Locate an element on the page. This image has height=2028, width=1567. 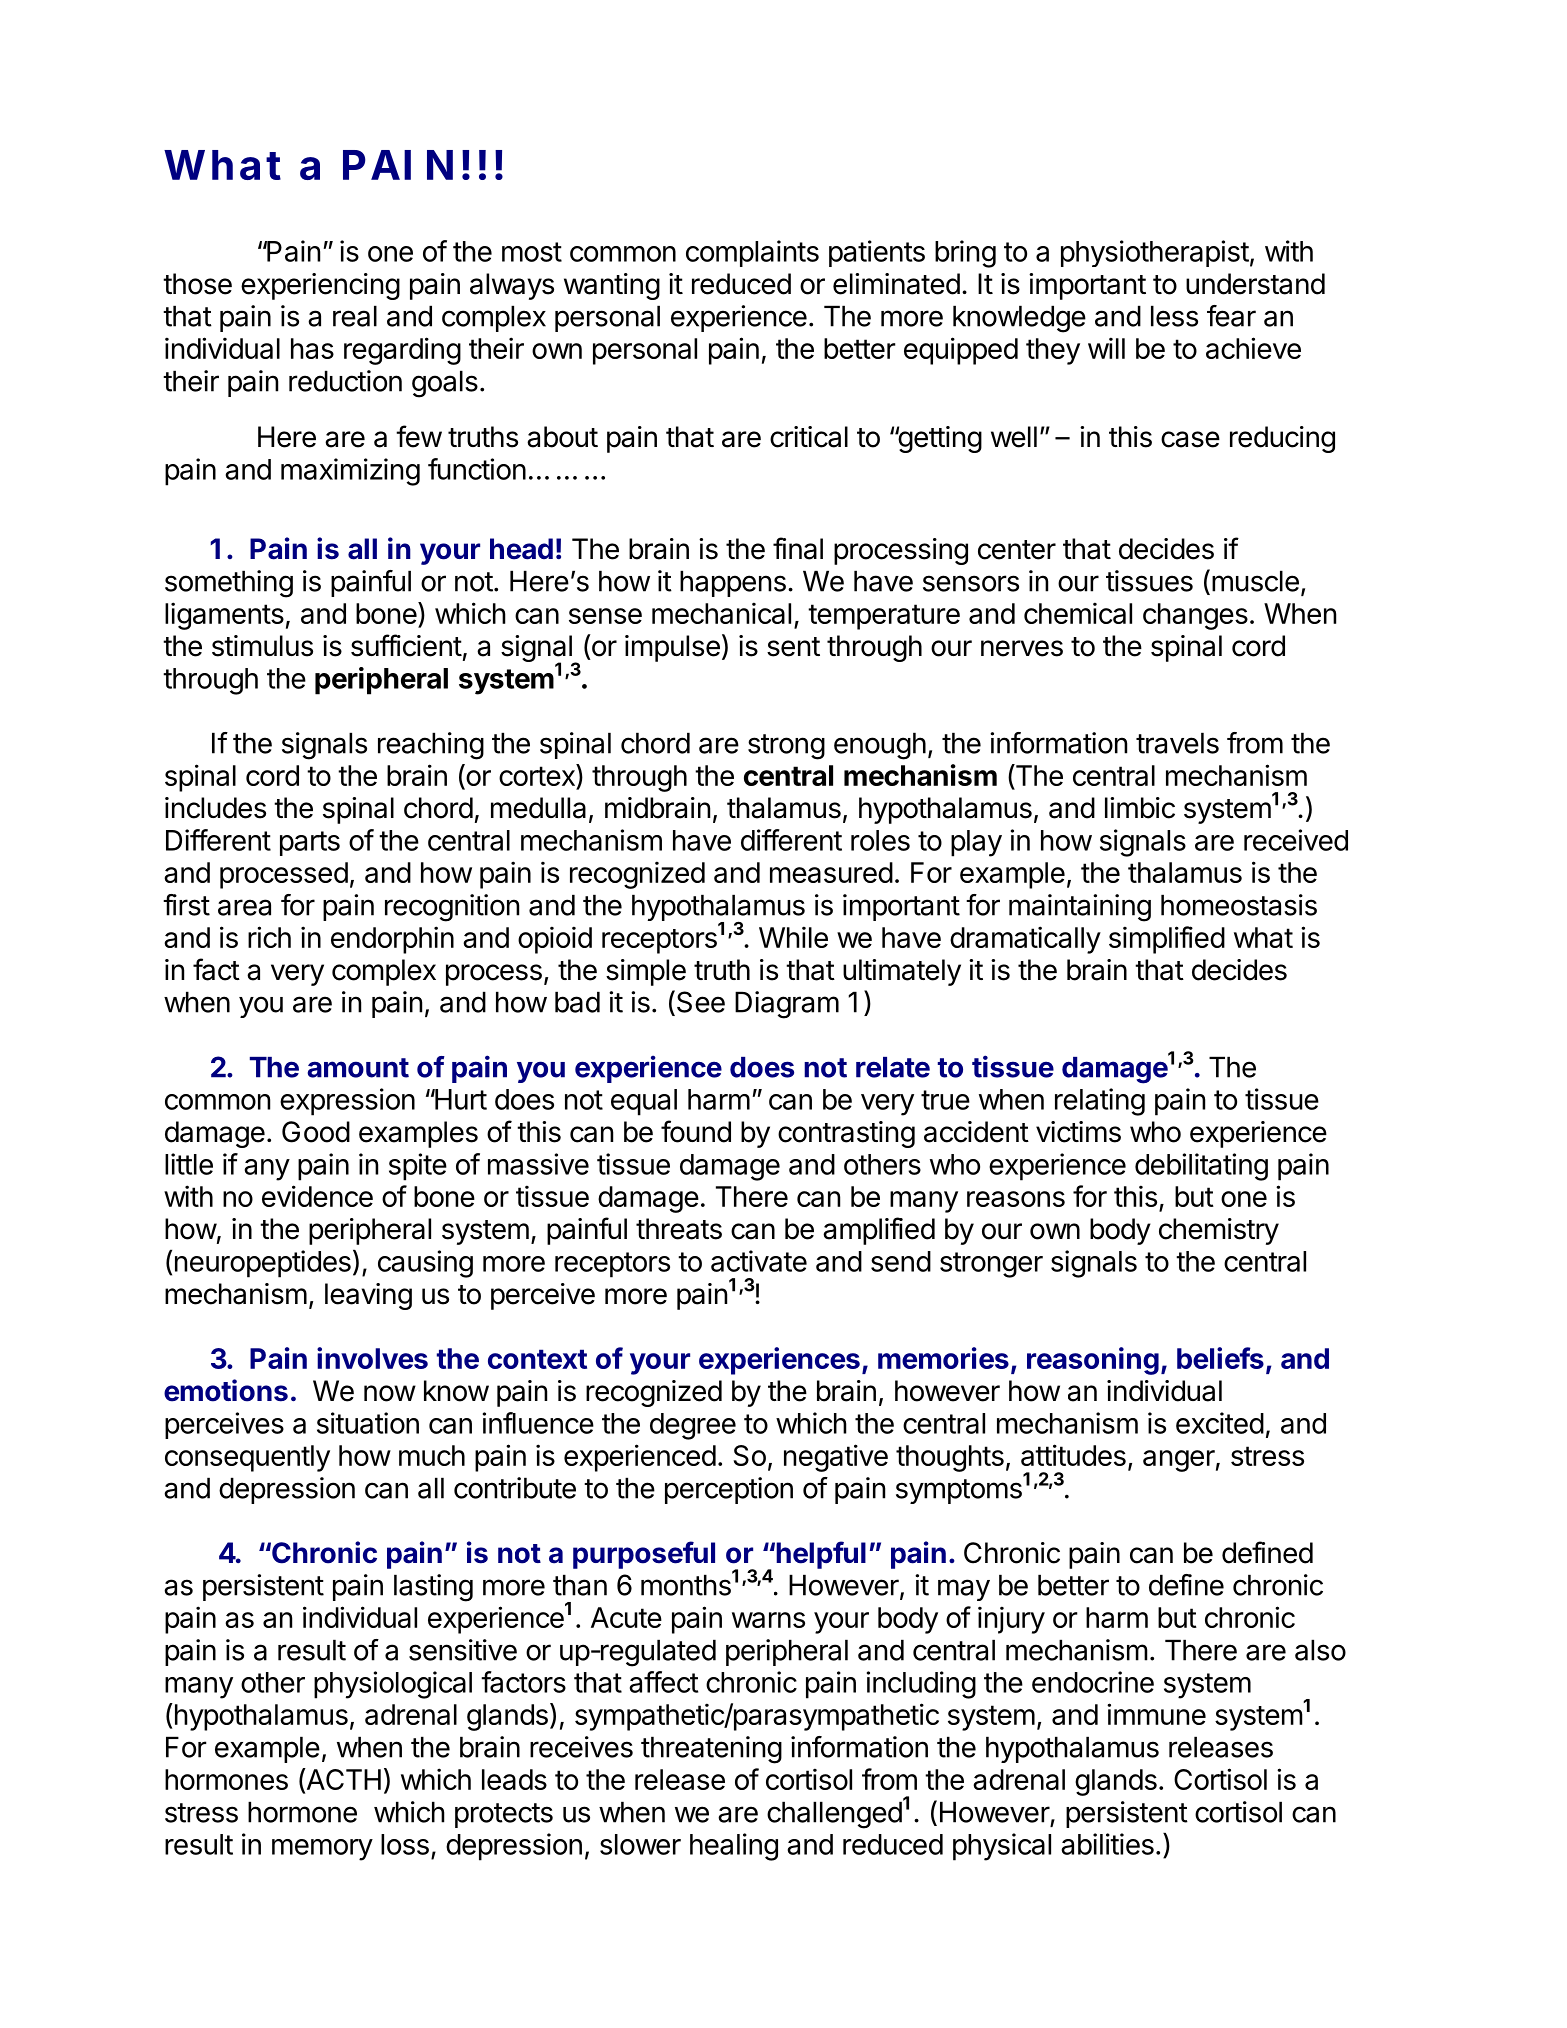
Diagram is located at coordinates (787, 1005).
